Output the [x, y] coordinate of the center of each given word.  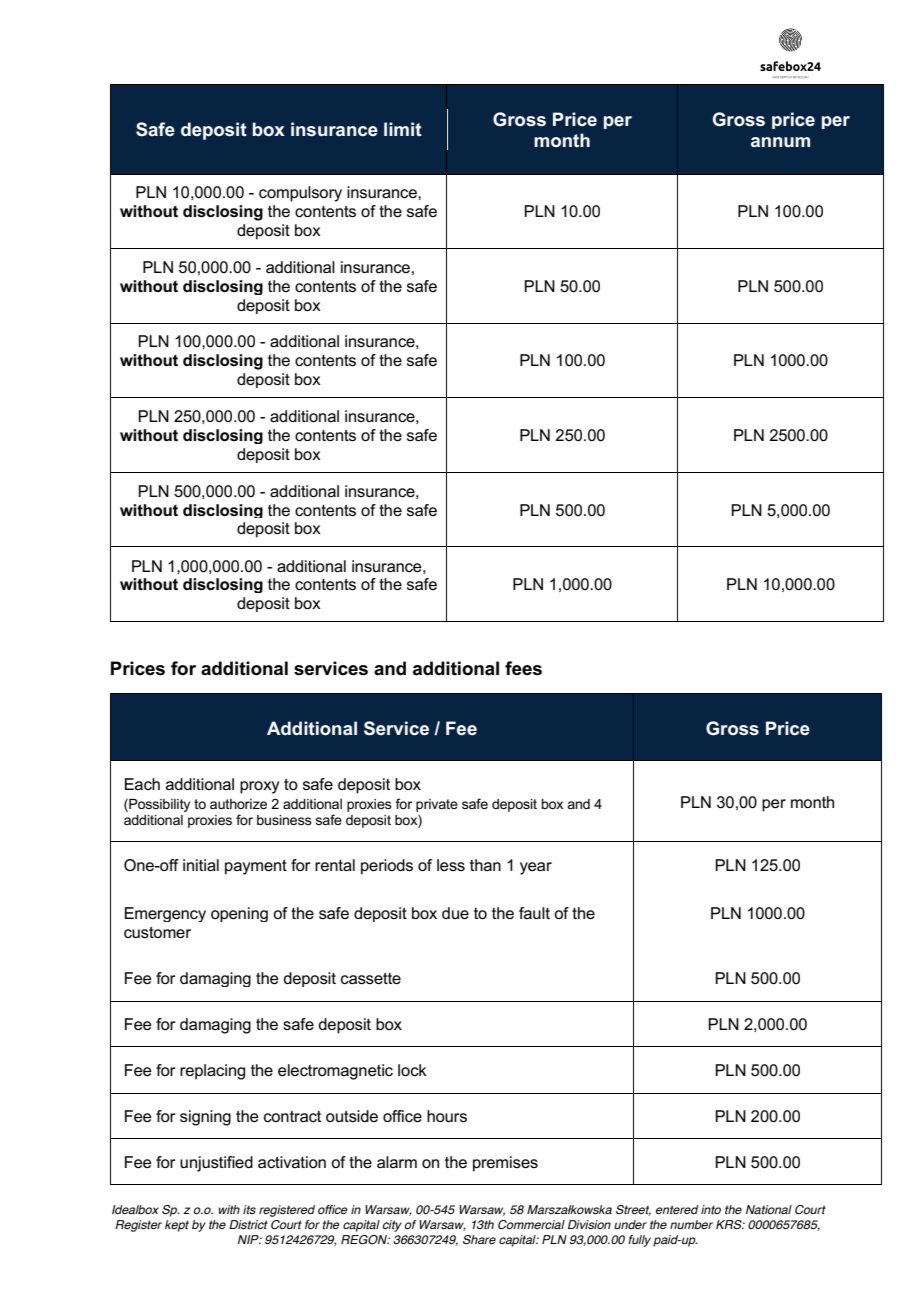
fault [534, 913]
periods [387, 867]
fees [523, 668]
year [536, 868]
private [437, 805]
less [451, 865]
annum [780, 142]
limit [403, 129]
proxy [259, 787]
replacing [212, 1072]
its [249, 1209]
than [485, 865]
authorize [238, 804]
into [711, 1209]
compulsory [300, 194]
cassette [371, 978]
